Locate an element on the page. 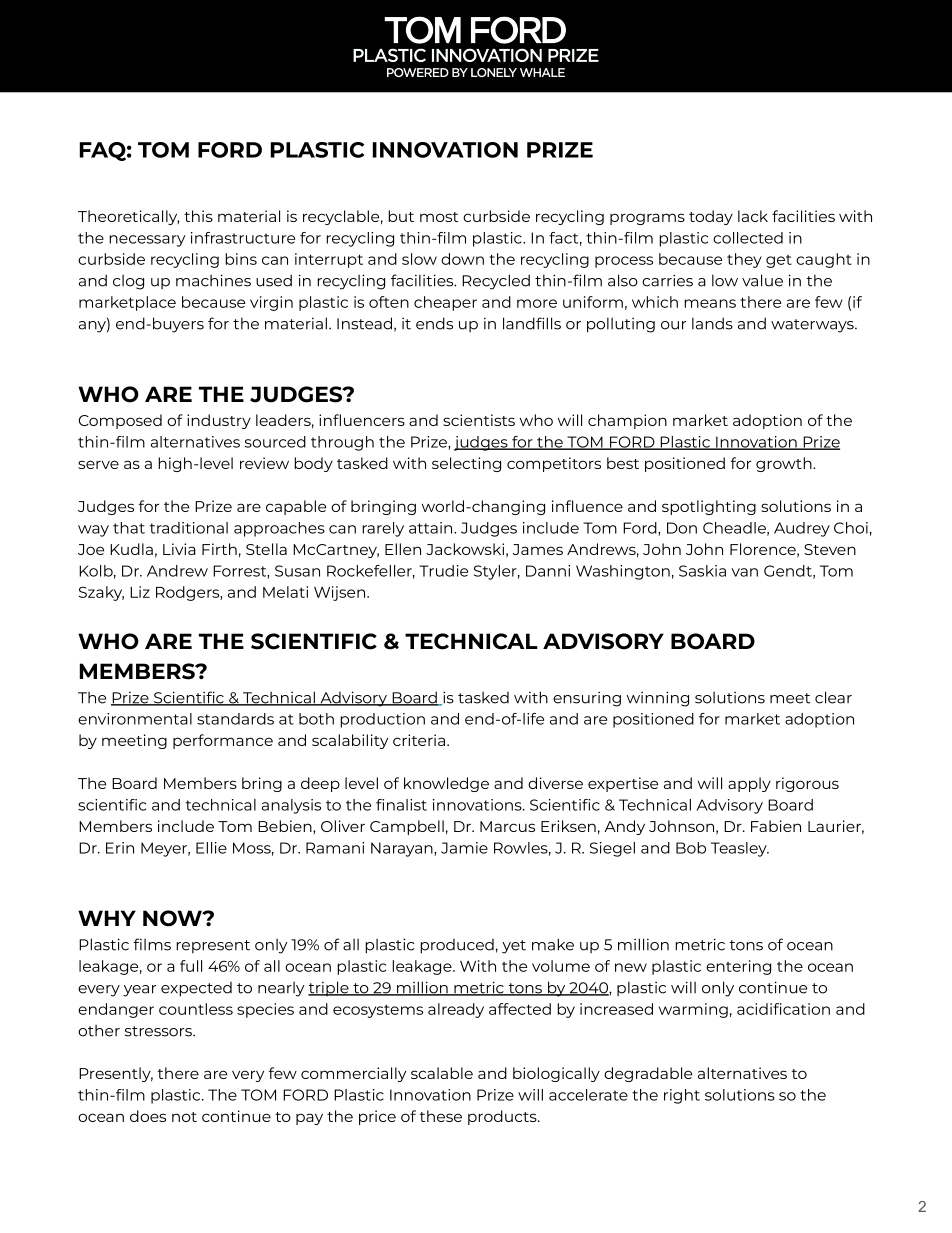 This image has width=952, height=1233. scientists is located at coordinates (479, 420).
